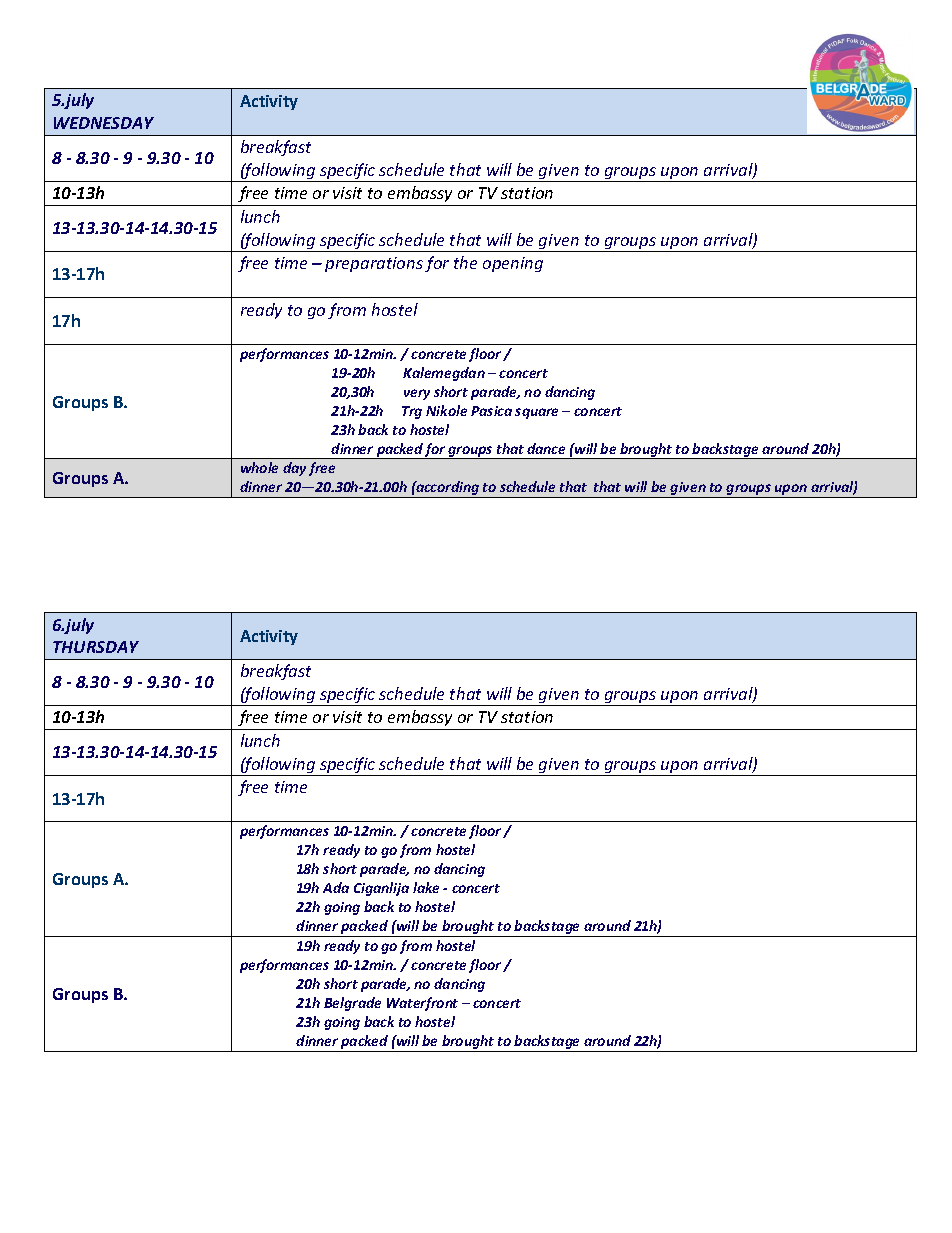  I want to click on Ada, so click(336, 887).
